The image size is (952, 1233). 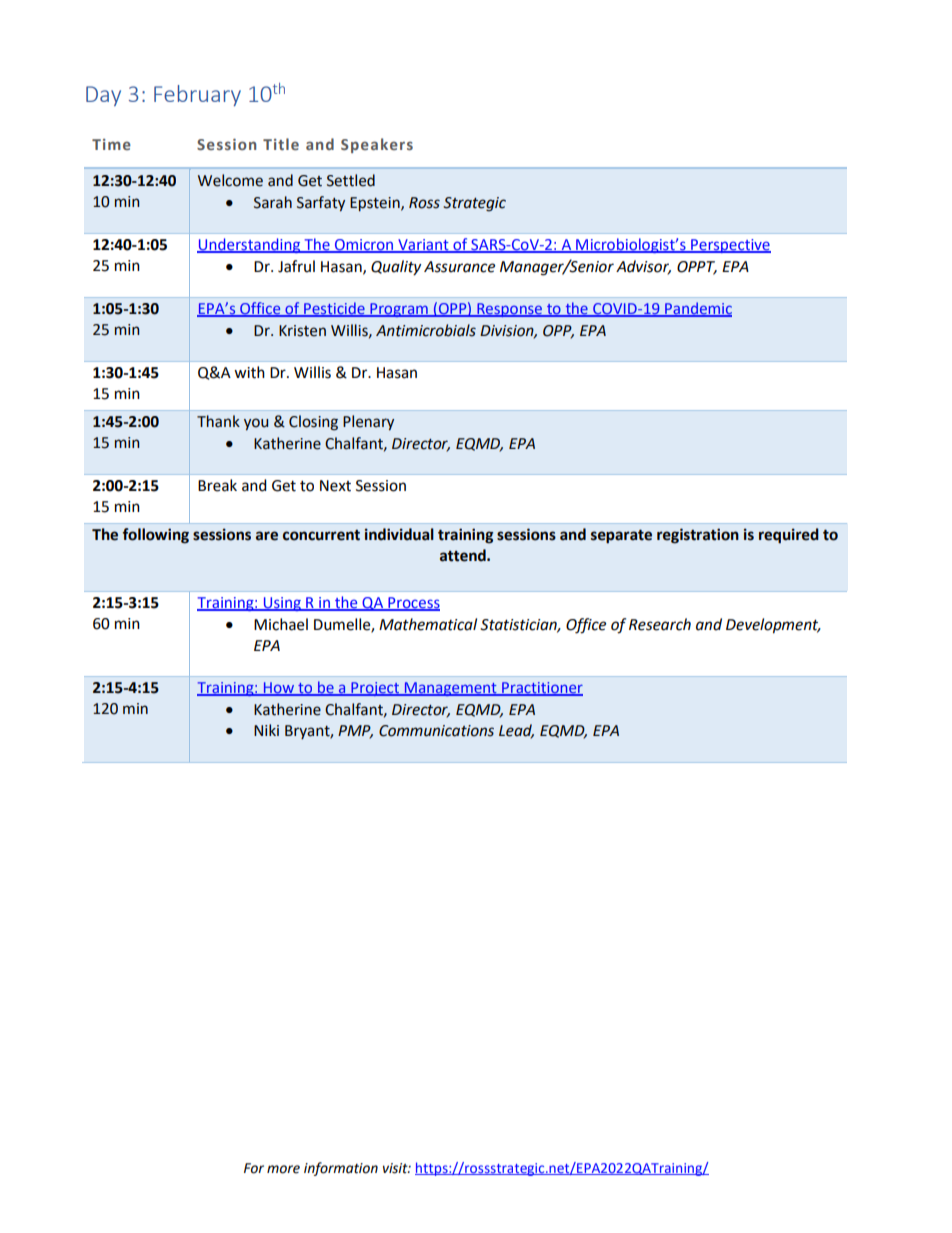 I want to click on more, so click(x=283, y=1169).
